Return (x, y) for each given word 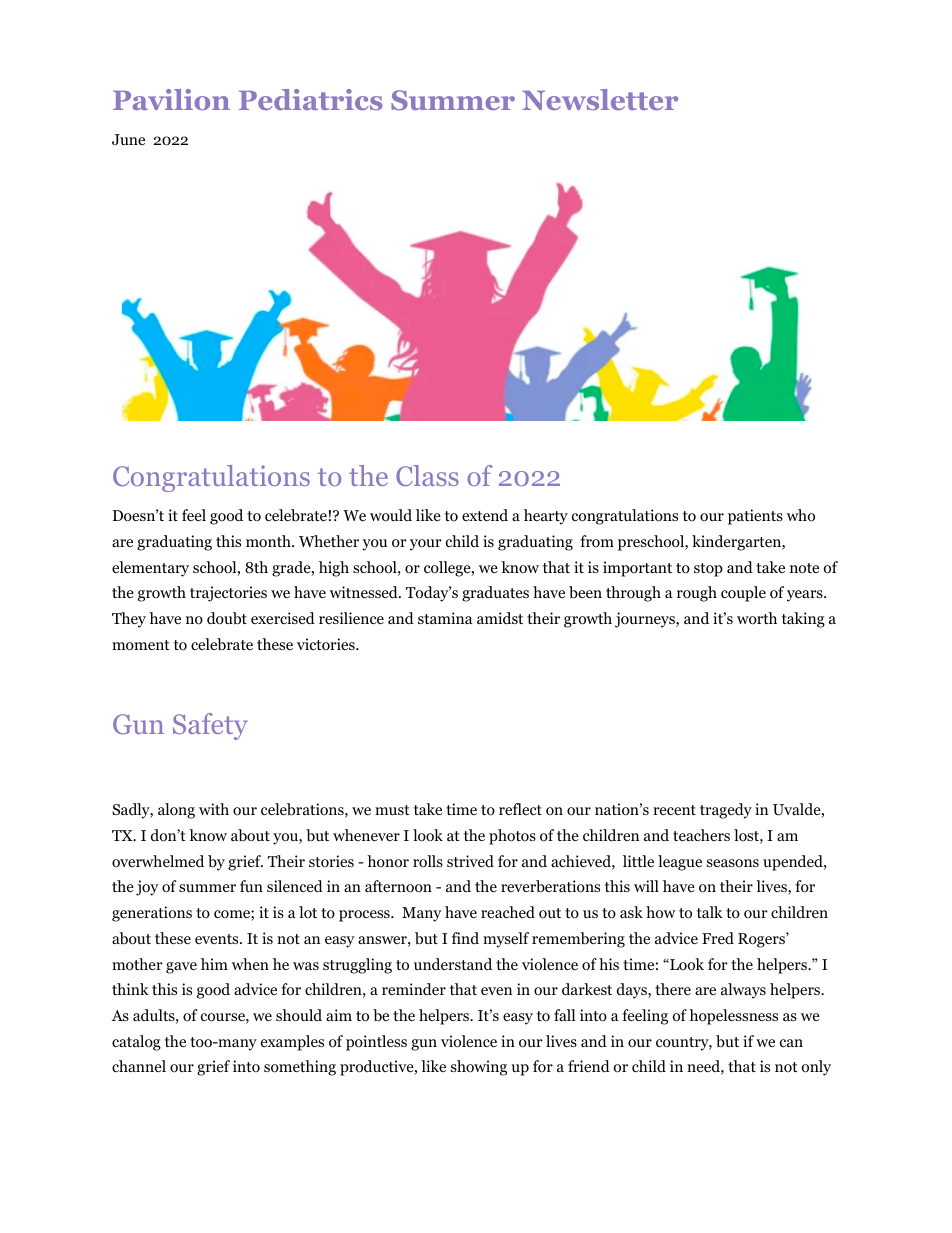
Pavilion (171, 99)
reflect (520, 809)
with (214, 809)
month (269, 541)
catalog (136, 1043)
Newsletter (600, 99)
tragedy (726, 811)
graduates (495, 594)
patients (755, 517)
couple (743, 594)
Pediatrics (310, 99)
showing (479, 1068)
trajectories (228, 594)
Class (427, 475)
